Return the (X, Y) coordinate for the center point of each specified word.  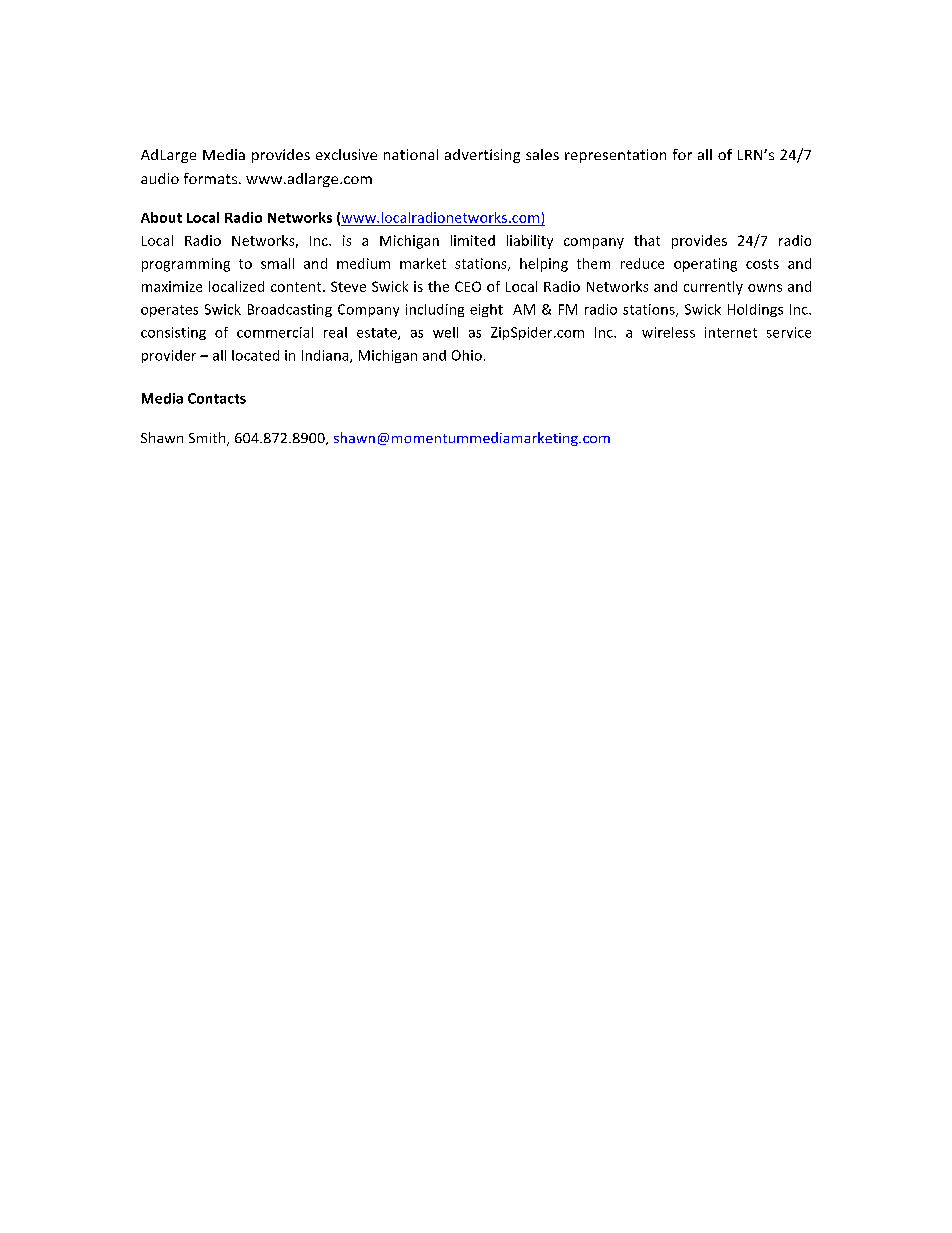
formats (212, 178)
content (297, 287)
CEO (468, 286)
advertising (482, 156)
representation (615, 156)
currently (713, 288)
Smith (208, 439)
